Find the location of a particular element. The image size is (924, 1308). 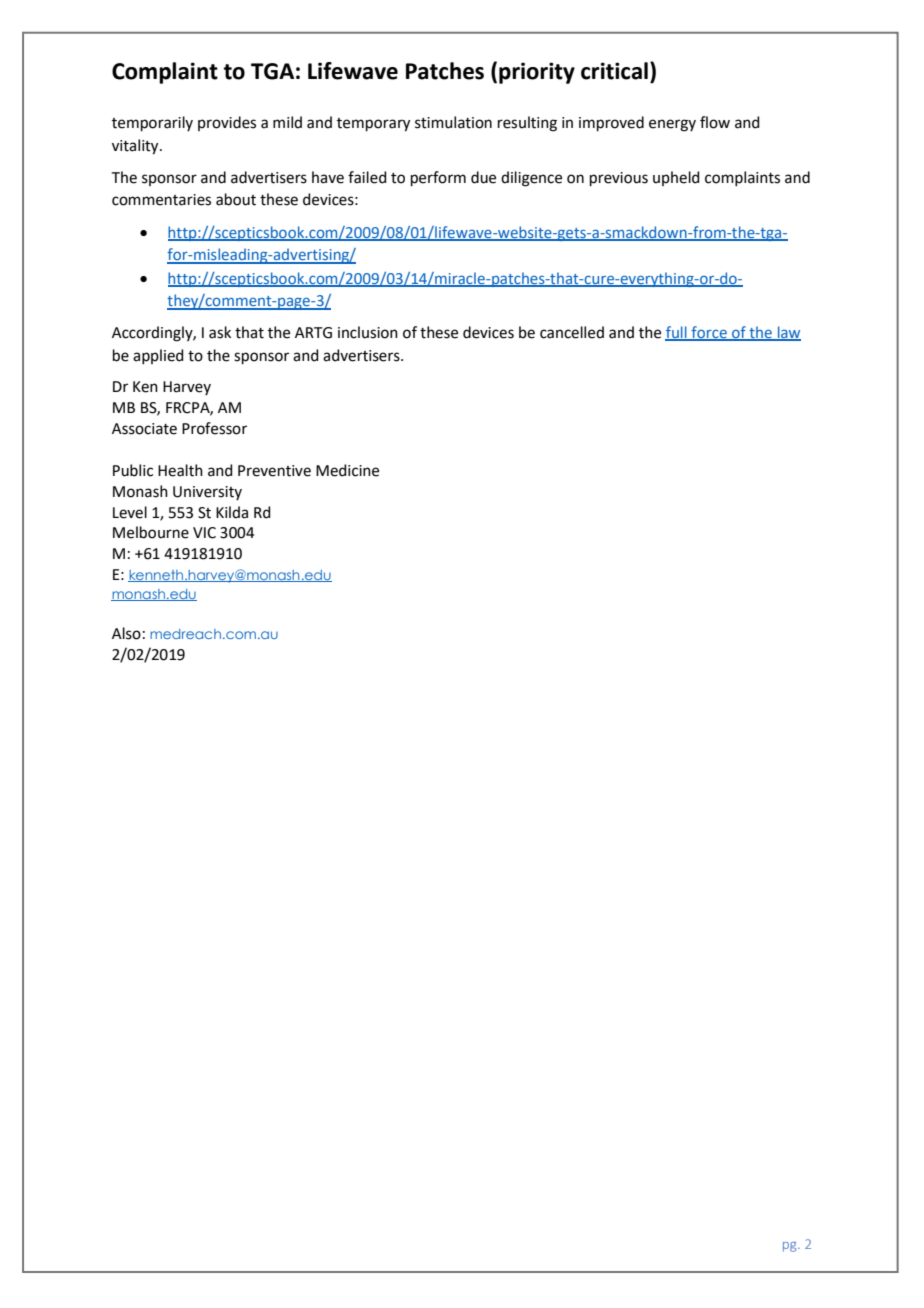

Also is located at coordinates (126, 633).
